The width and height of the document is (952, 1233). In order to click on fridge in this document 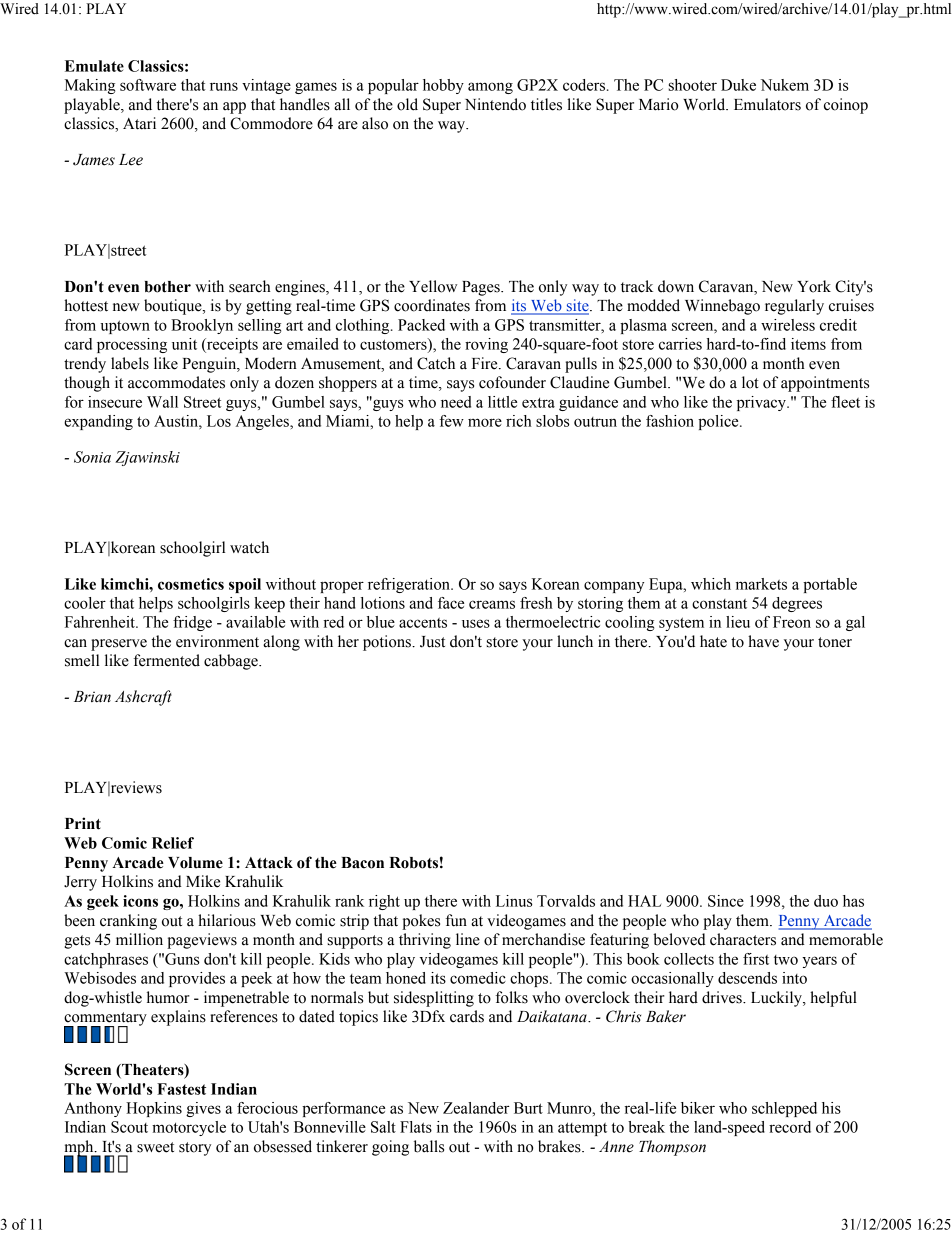, I will do `click(192, 623)`.
